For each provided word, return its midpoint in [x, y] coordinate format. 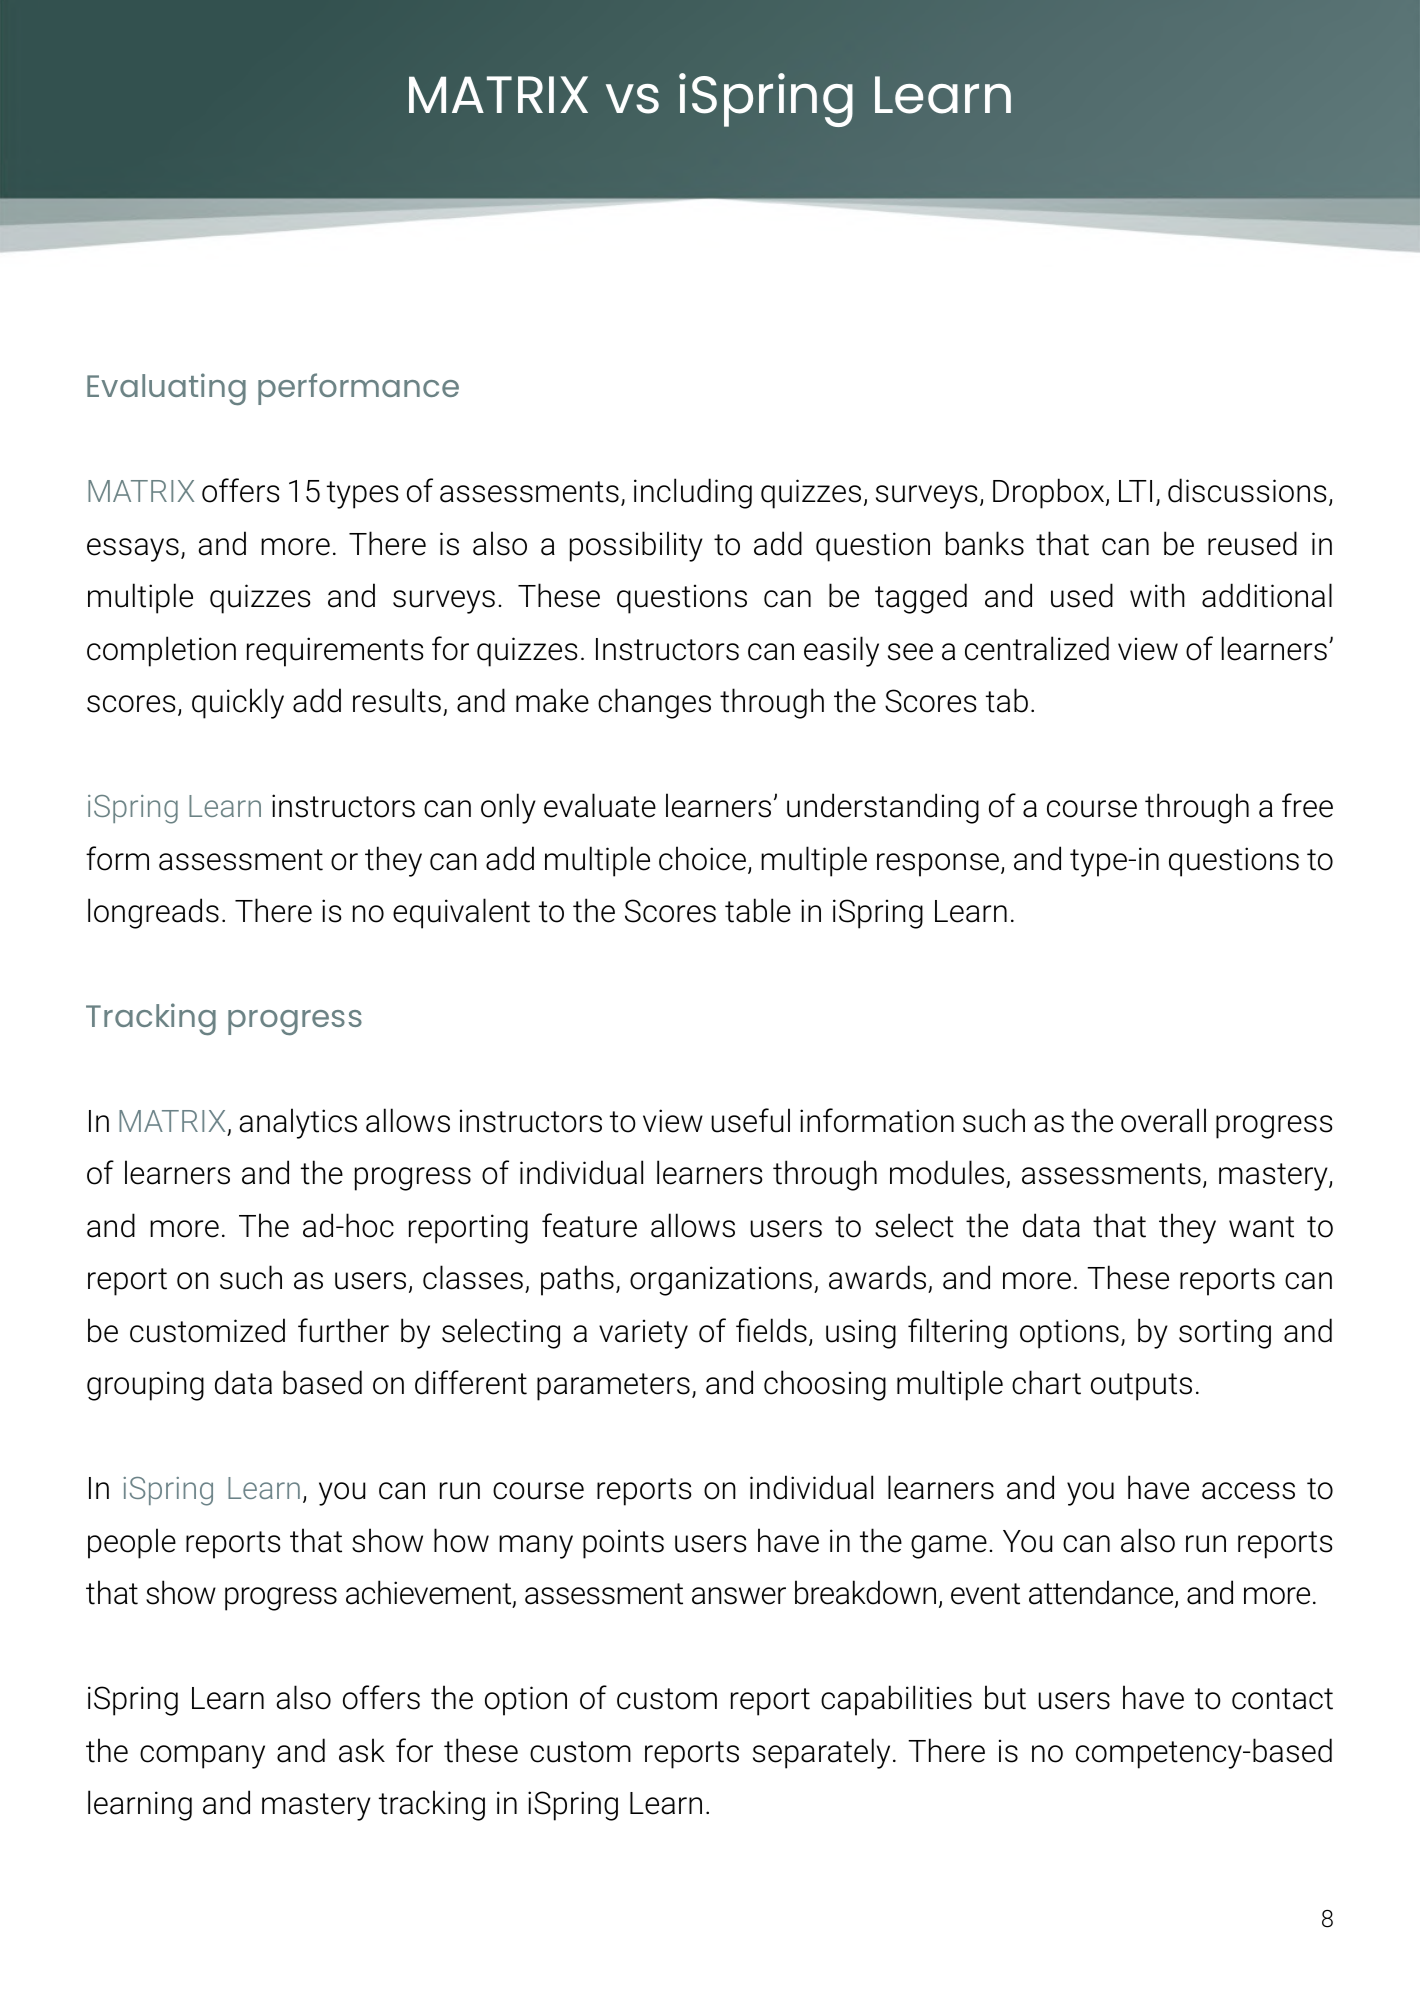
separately [821, 1753]
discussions [1247, 490]
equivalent [461, 913]
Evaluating [166, 389]
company [202, 1757]
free [1307, 805]
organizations [721, 1281]
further [343, 1330]
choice [704, 859]
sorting [1225, 1334]
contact [1282, 1699]
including [693, 493]
